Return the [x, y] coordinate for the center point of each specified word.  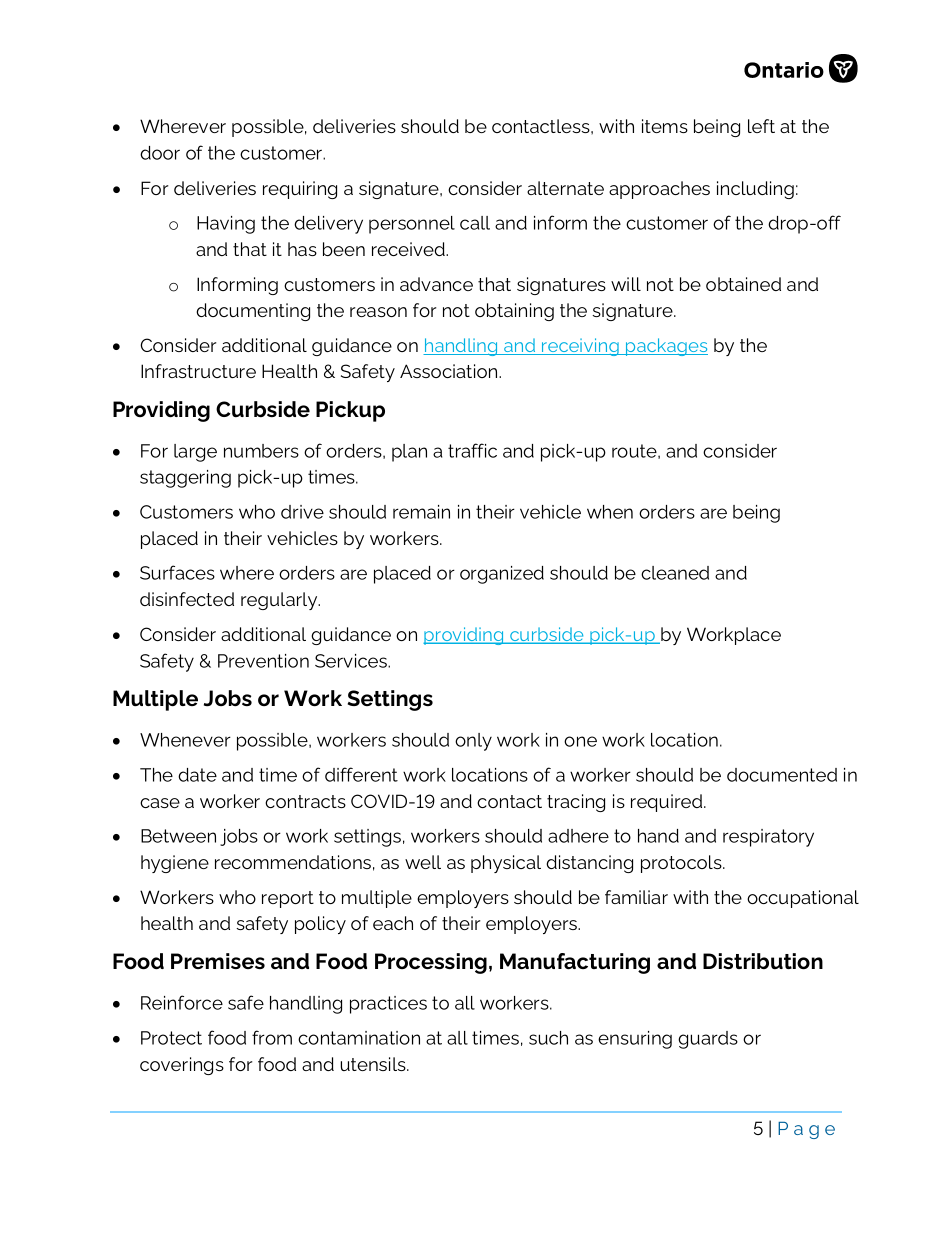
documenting [253, 312]
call [475, 223]
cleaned [675, 573]
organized [502, 575]
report [288, 899]
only [473, 742]
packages [666, 347]
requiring [300, 190]
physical [506, 864]
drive [302, 512]
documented [782, 775]
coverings [182, 1066]
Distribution [763, 961]
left [761, 126]
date [197, 775]
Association [450, 371]
